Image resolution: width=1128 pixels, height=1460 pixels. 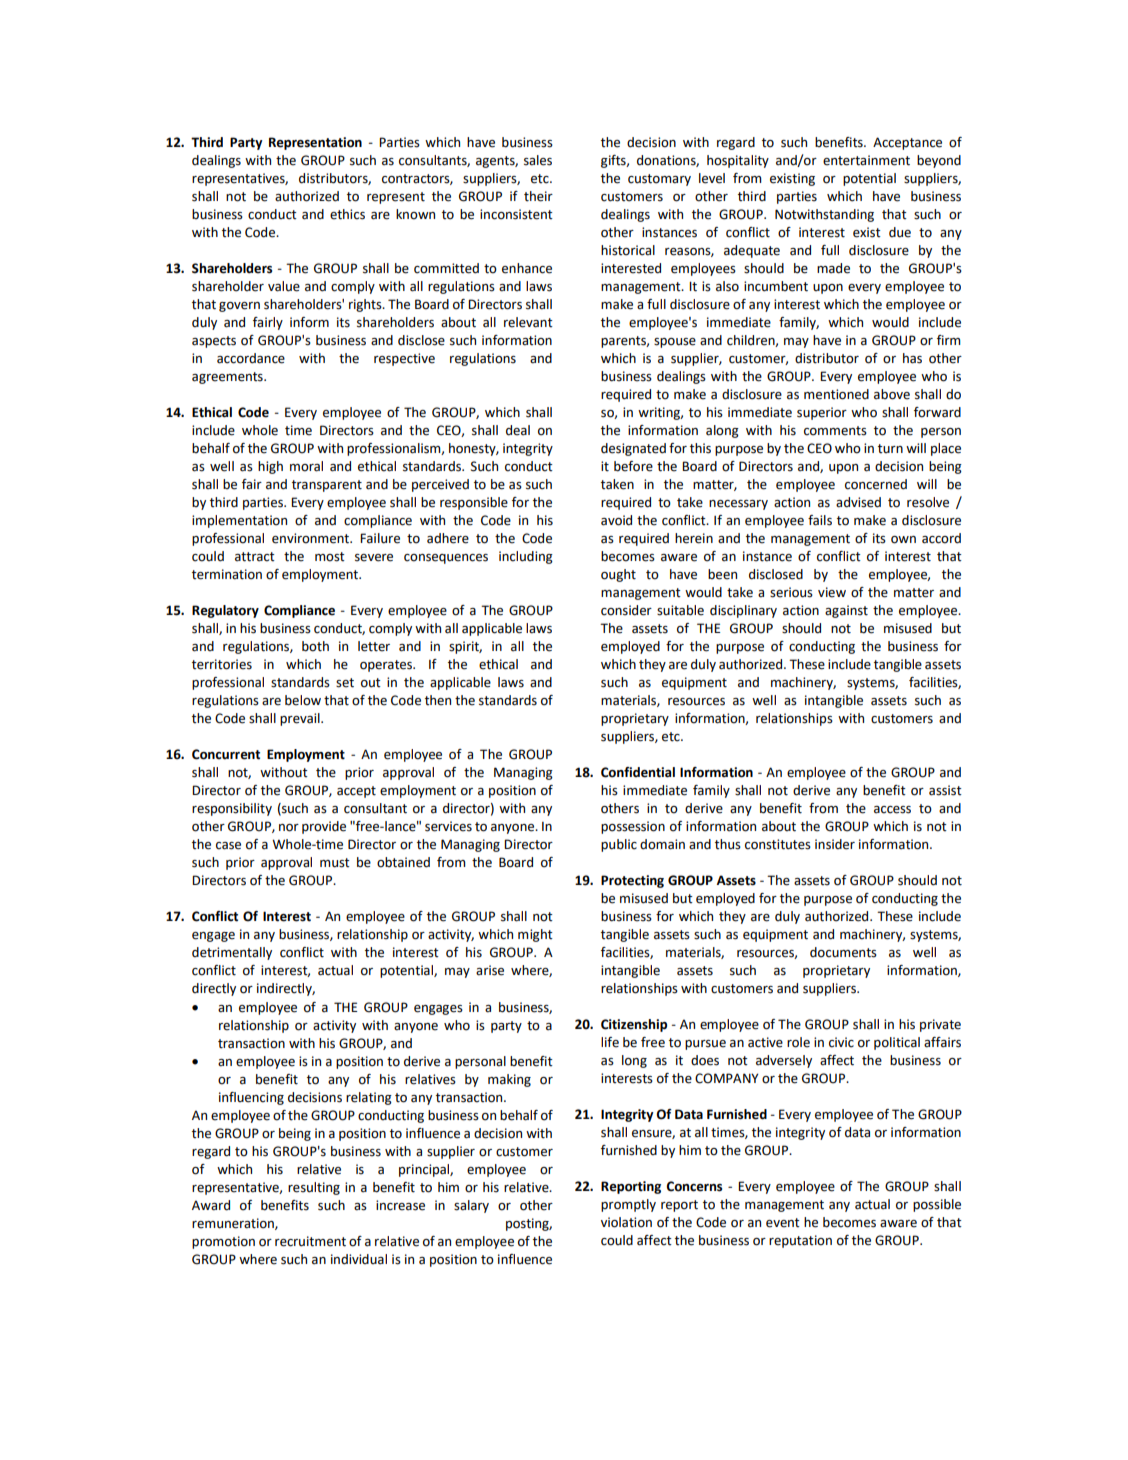 I want to click on against, so click(x=846, y=611).
